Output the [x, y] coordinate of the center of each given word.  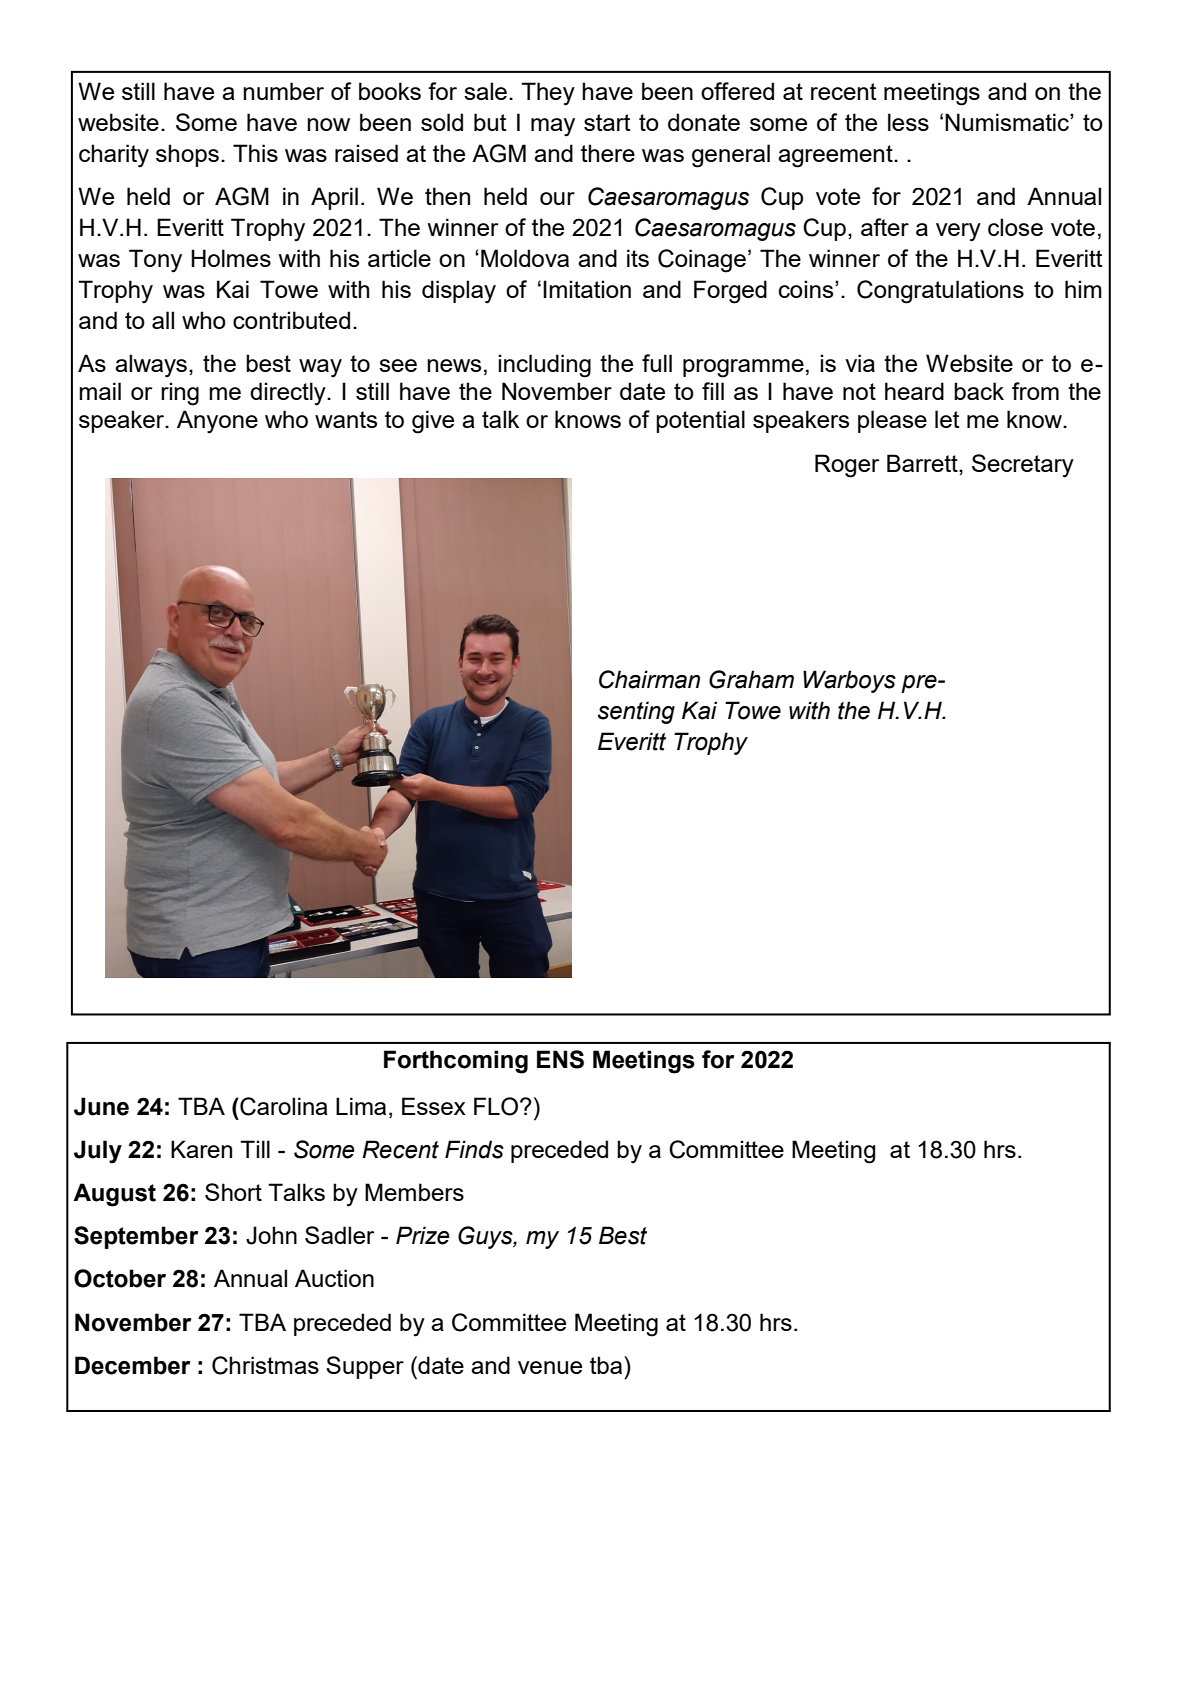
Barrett [923, 463]
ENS [560, 1059]
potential [700, 421]
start [607, 122]
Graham [751, 679]
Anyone [217, 422]
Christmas [265, 1365]
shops [187, 155]
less [908, 122]
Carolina [283, 1106]
